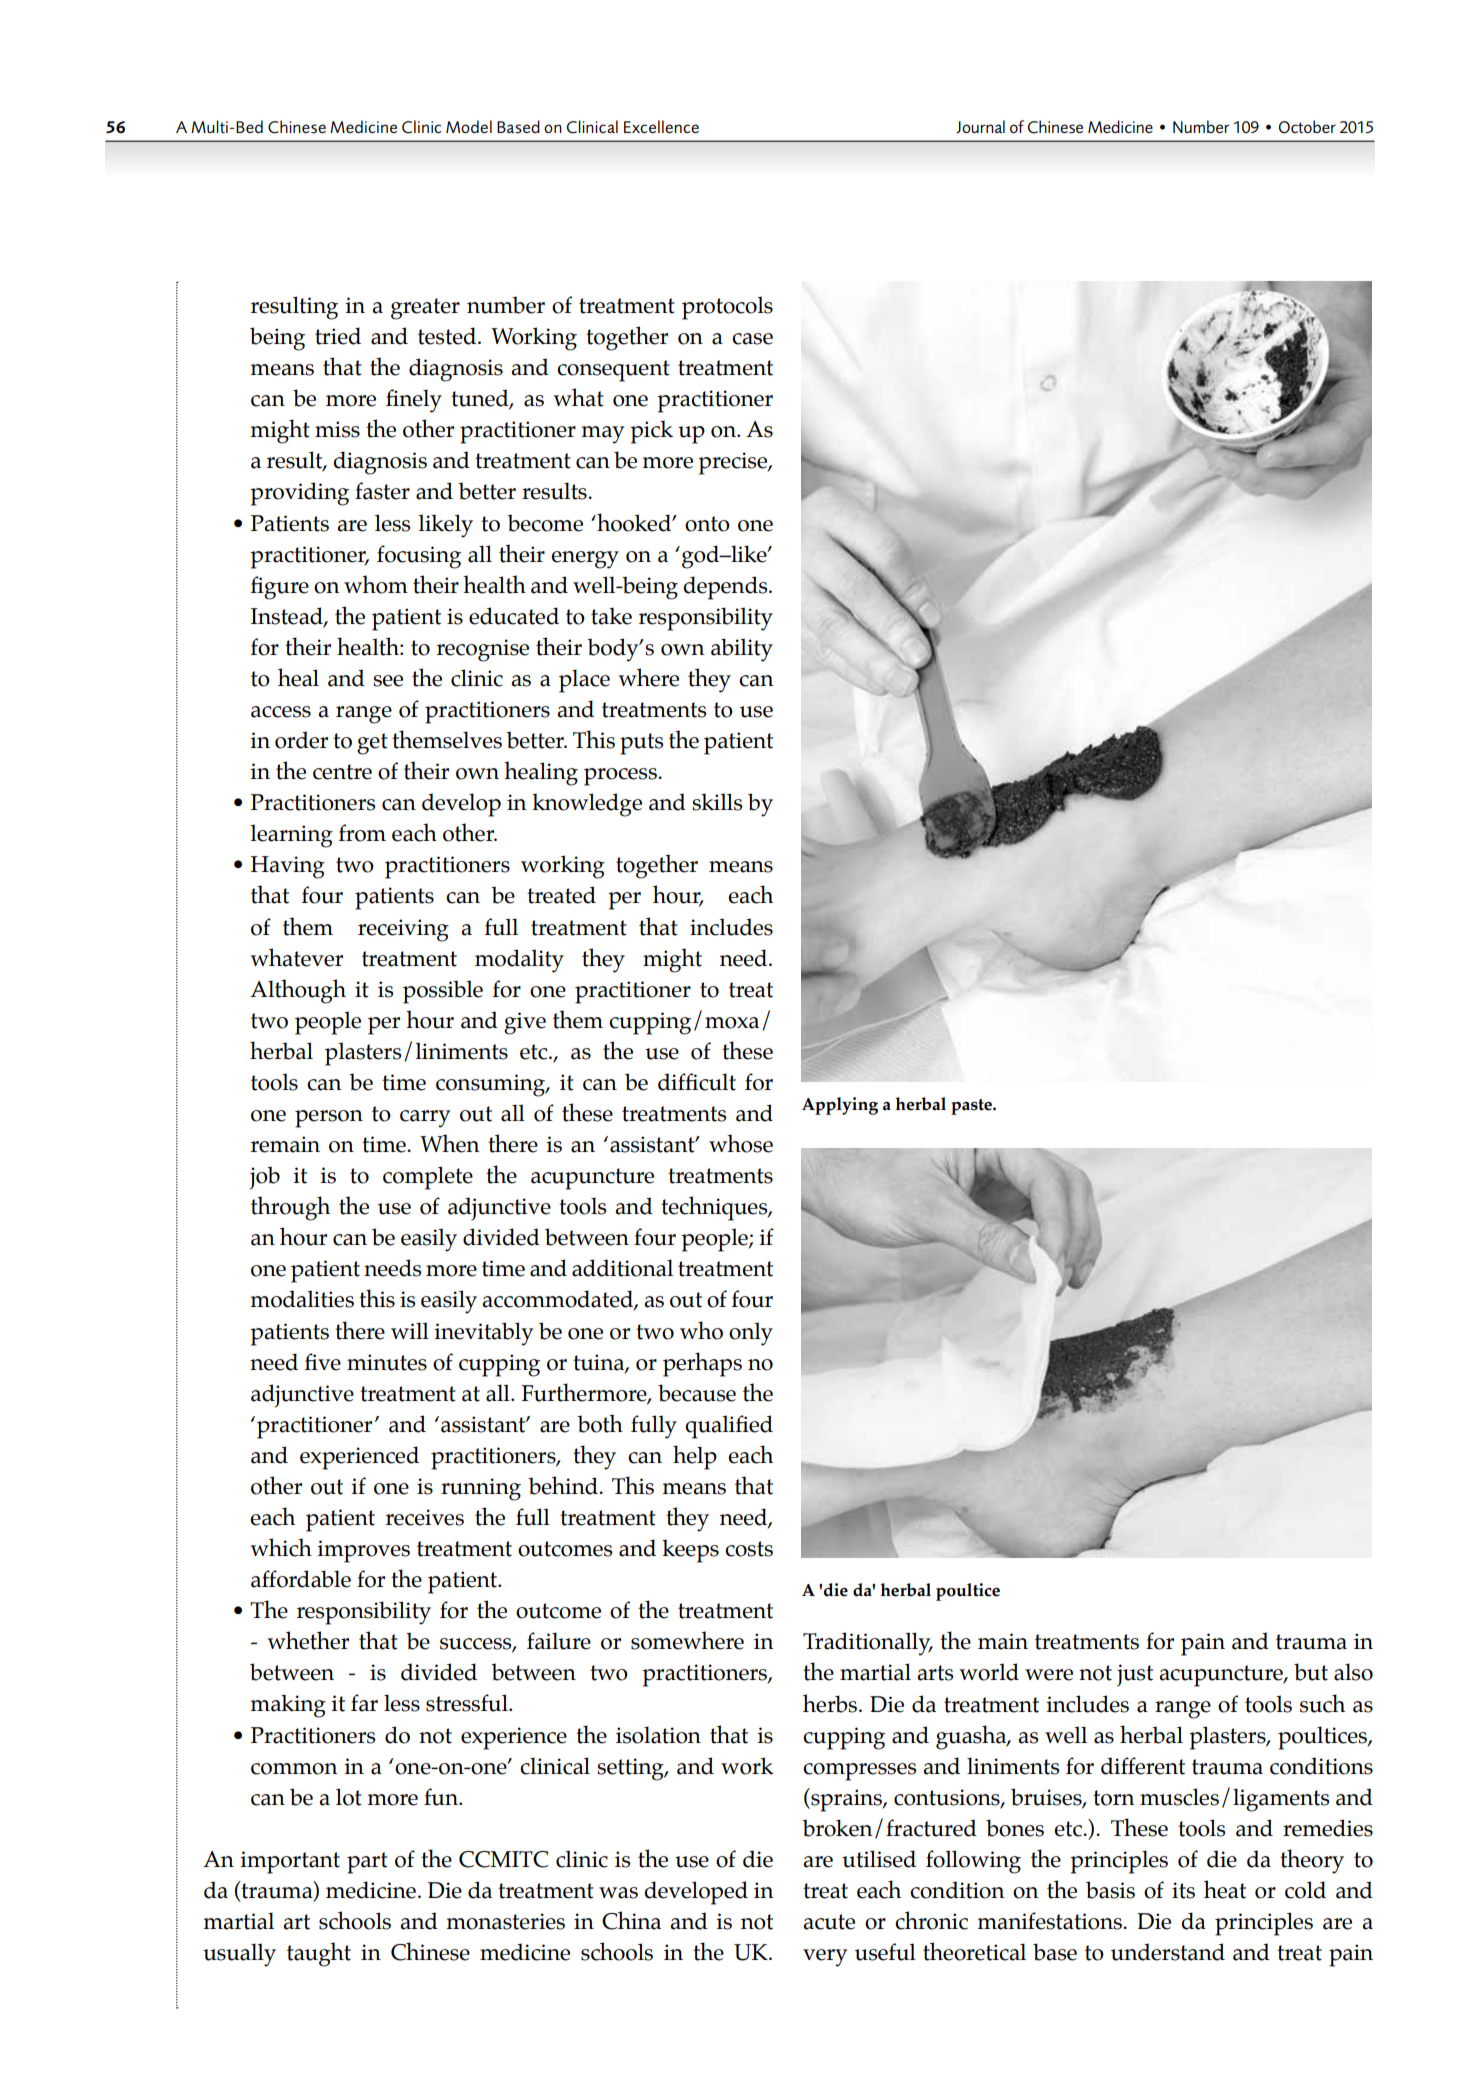  What do you see at coordinates (751, 1334) in the page?
I see `only` at bounding box center [751, 1334].
